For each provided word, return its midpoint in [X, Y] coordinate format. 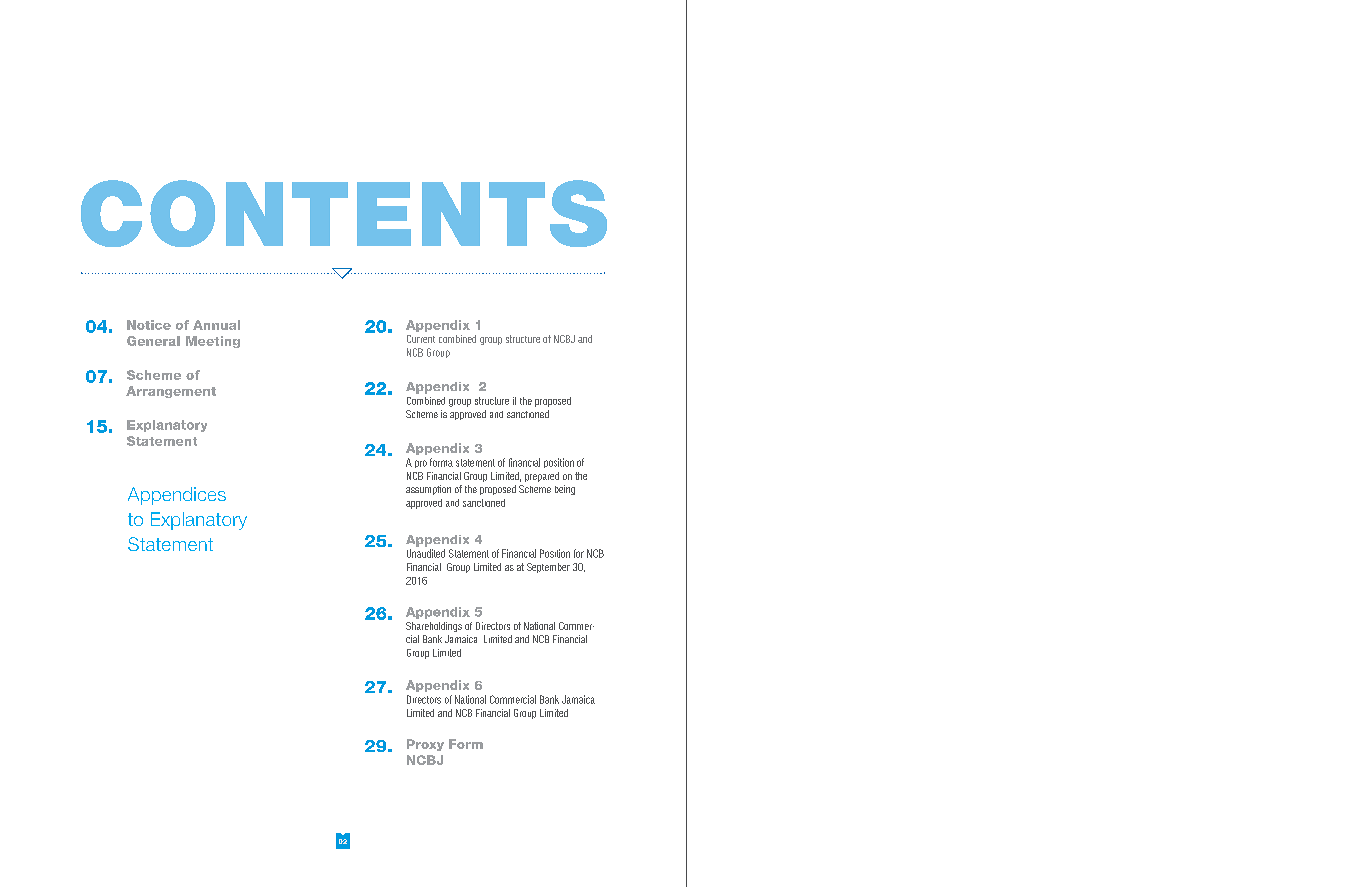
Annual [216, 325]
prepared [542, 477]
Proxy [425, 745]
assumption [428, 490]
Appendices [177, 496]
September [548, 568]
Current [421, 339]
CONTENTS [344, 213]
